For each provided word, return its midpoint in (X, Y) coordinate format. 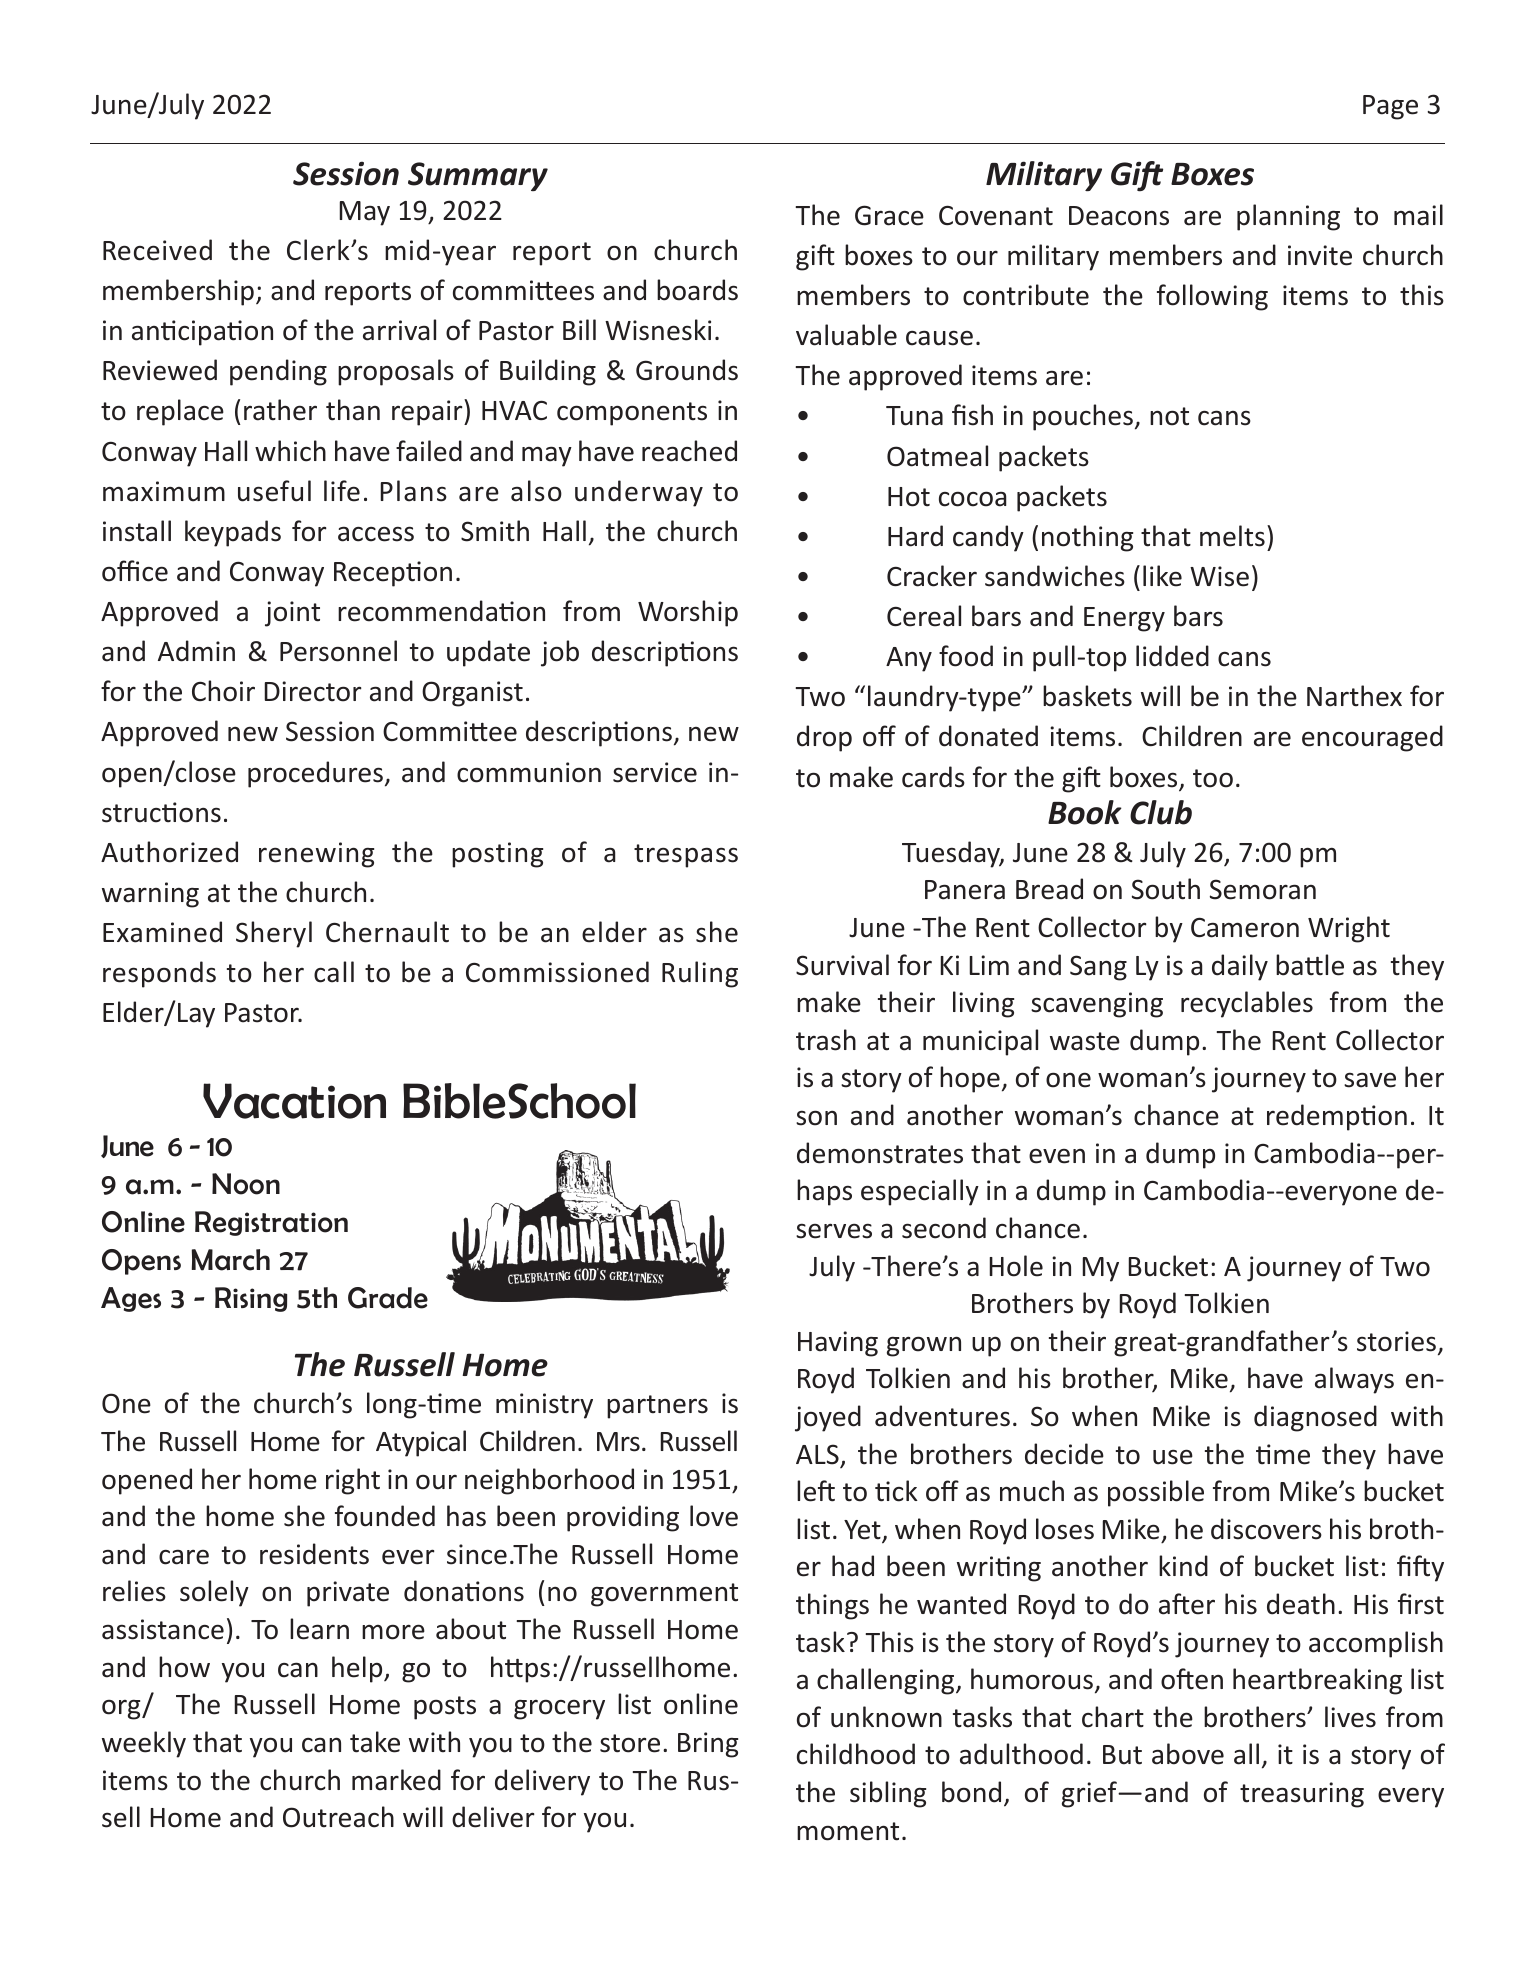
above (1188, 1754)
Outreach (338, 1817)
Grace (889, 215)
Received (157, 250)
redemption (1337, 1117)
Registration (271, 1223)
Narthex (1354, 696)
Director (313, 691)
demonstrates (880, 1153)
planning (1288, 217)
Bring (708, 1745)
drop (824, 738)
